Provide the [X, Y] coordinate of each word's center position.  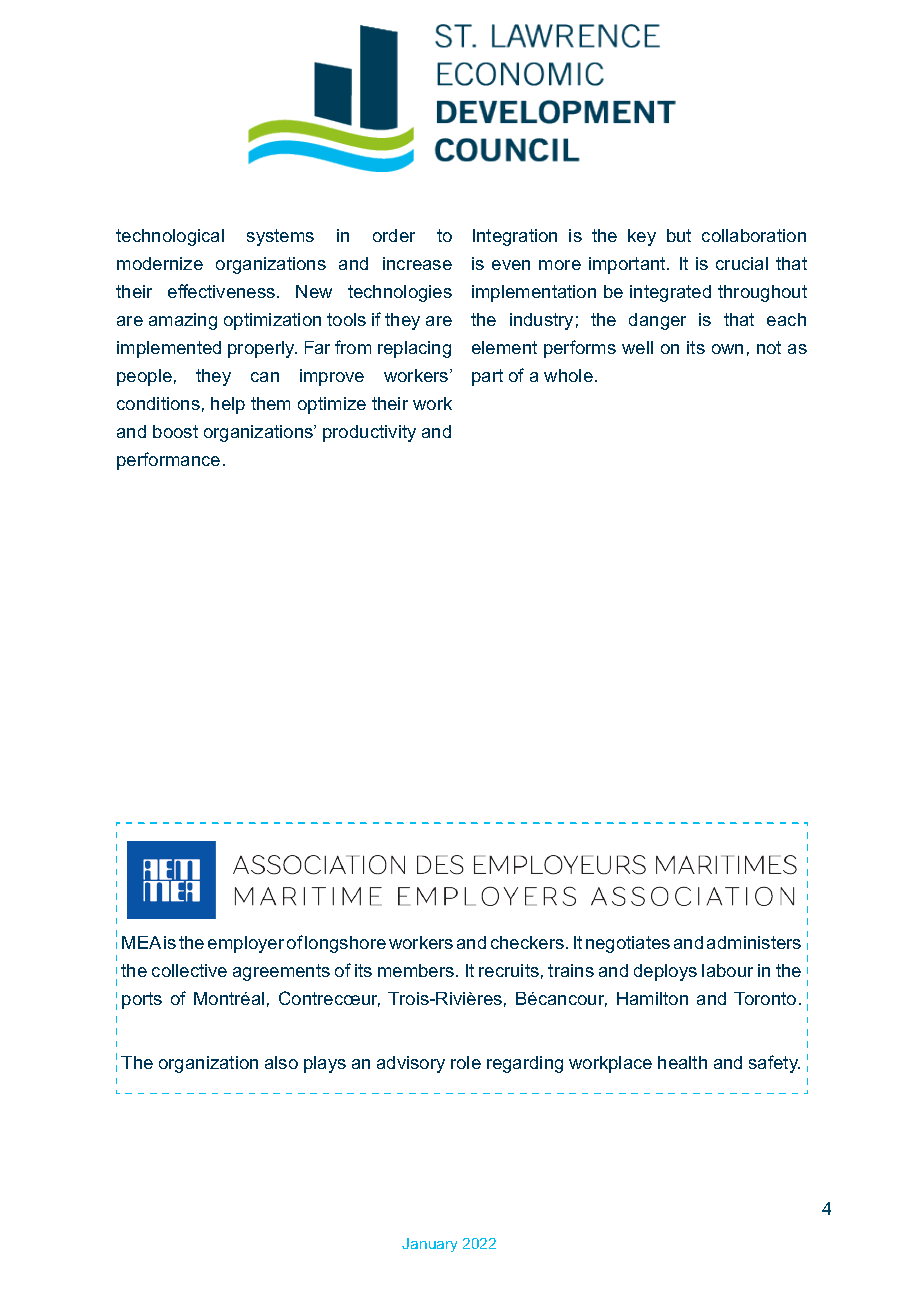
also [281, 1062]
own [727, 349]
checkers [527, 942]
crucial [742, 263]
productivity [369, 433]
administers [754, 942]
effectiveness [223, 291]
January [429, 1245]
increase [417, 263]
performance [168, 461]
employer [246, 944]
